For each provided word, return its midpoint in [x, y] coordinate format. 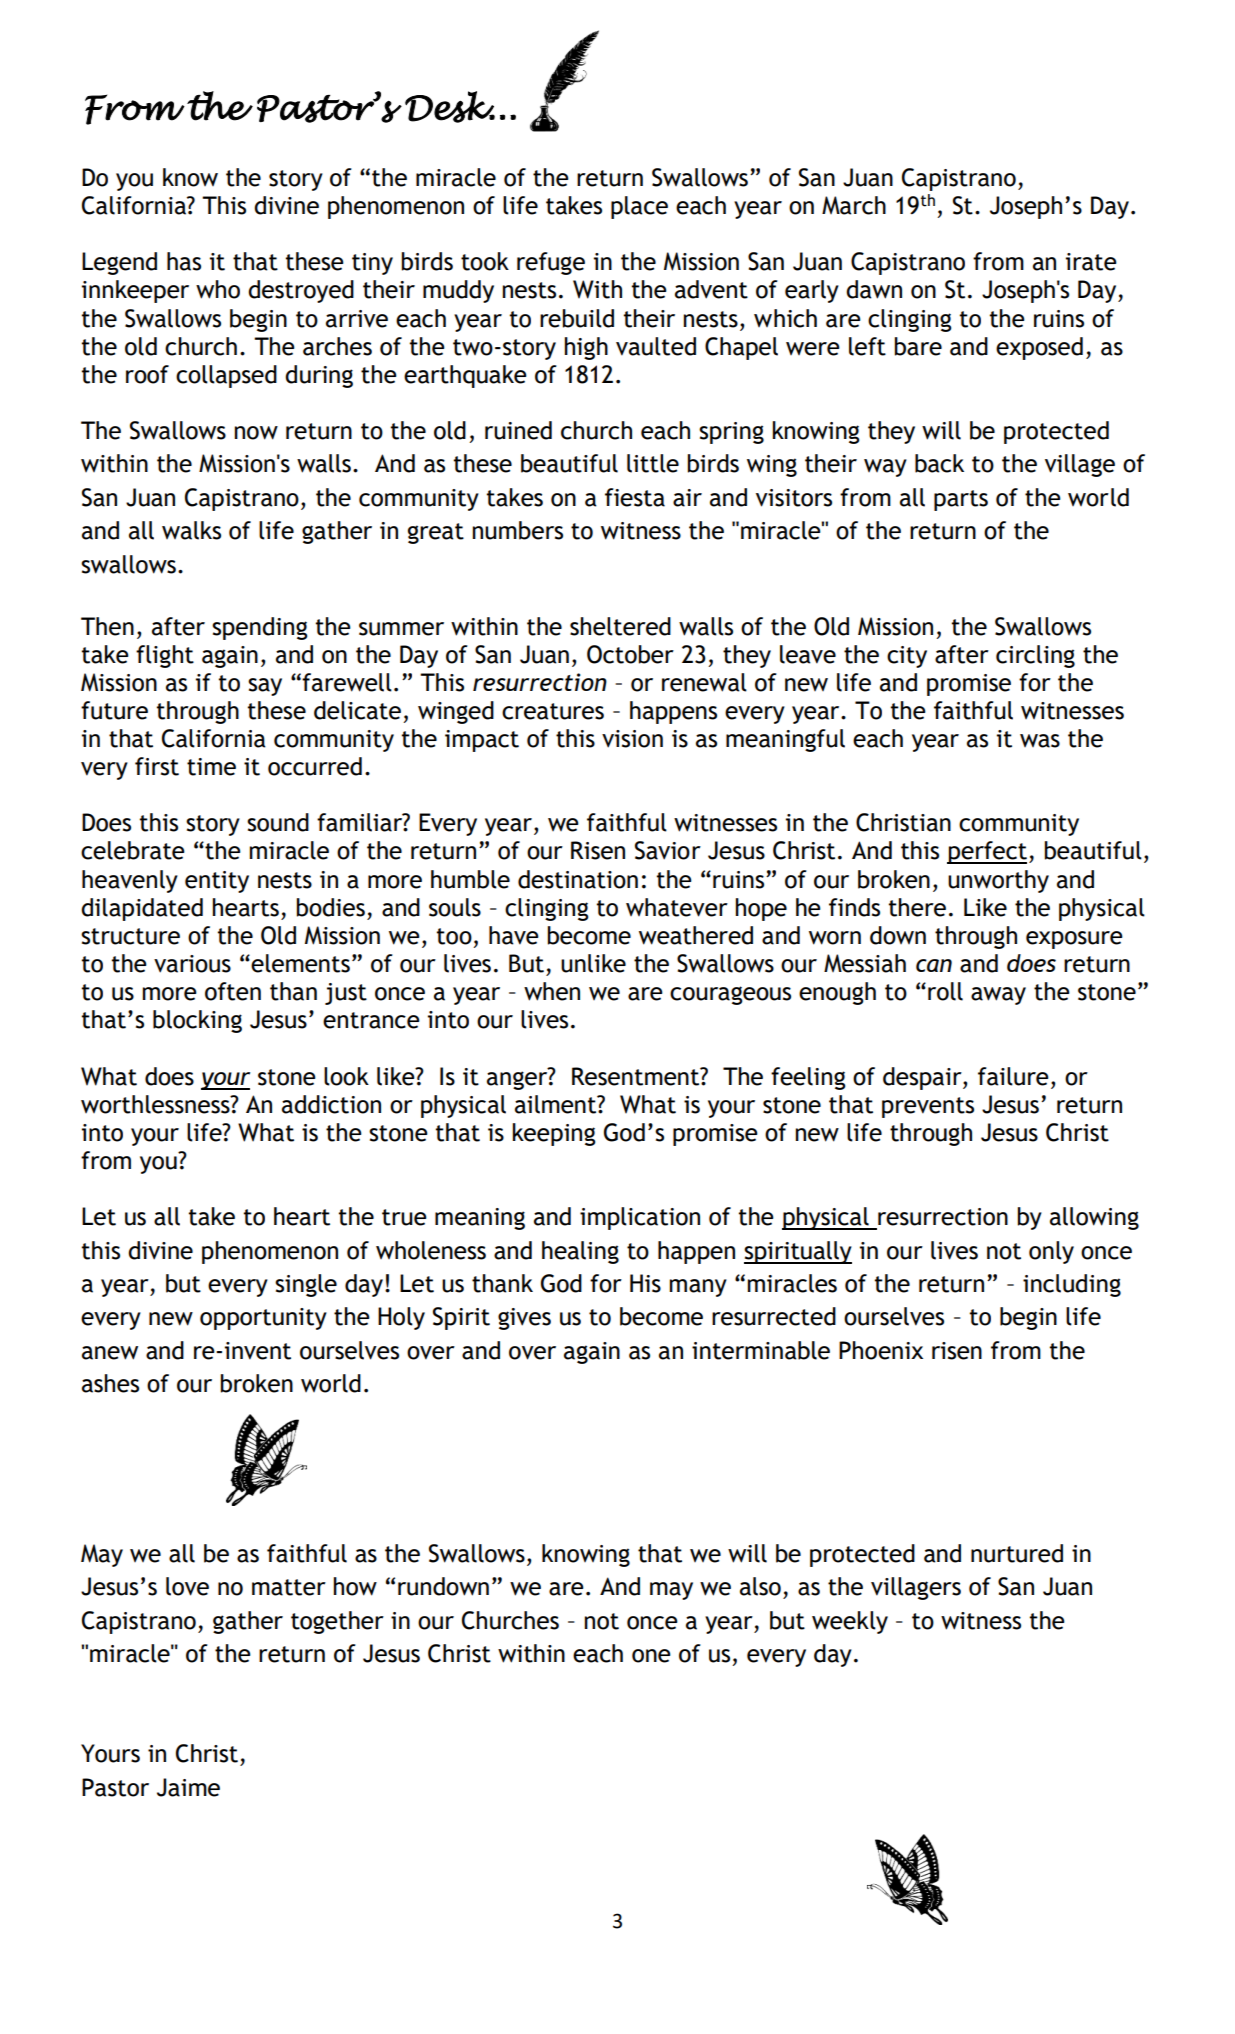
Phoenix [881, 1350]
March [854, 205]
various [192, 964]
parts [961, 500]
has [184, 261]
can [934, 965]
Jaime [188, 1787]
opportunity [263, 1319]
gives [524, 1319]
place [639, 207]
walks [191, 530]
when [552, 991]
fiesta [635, 497]
